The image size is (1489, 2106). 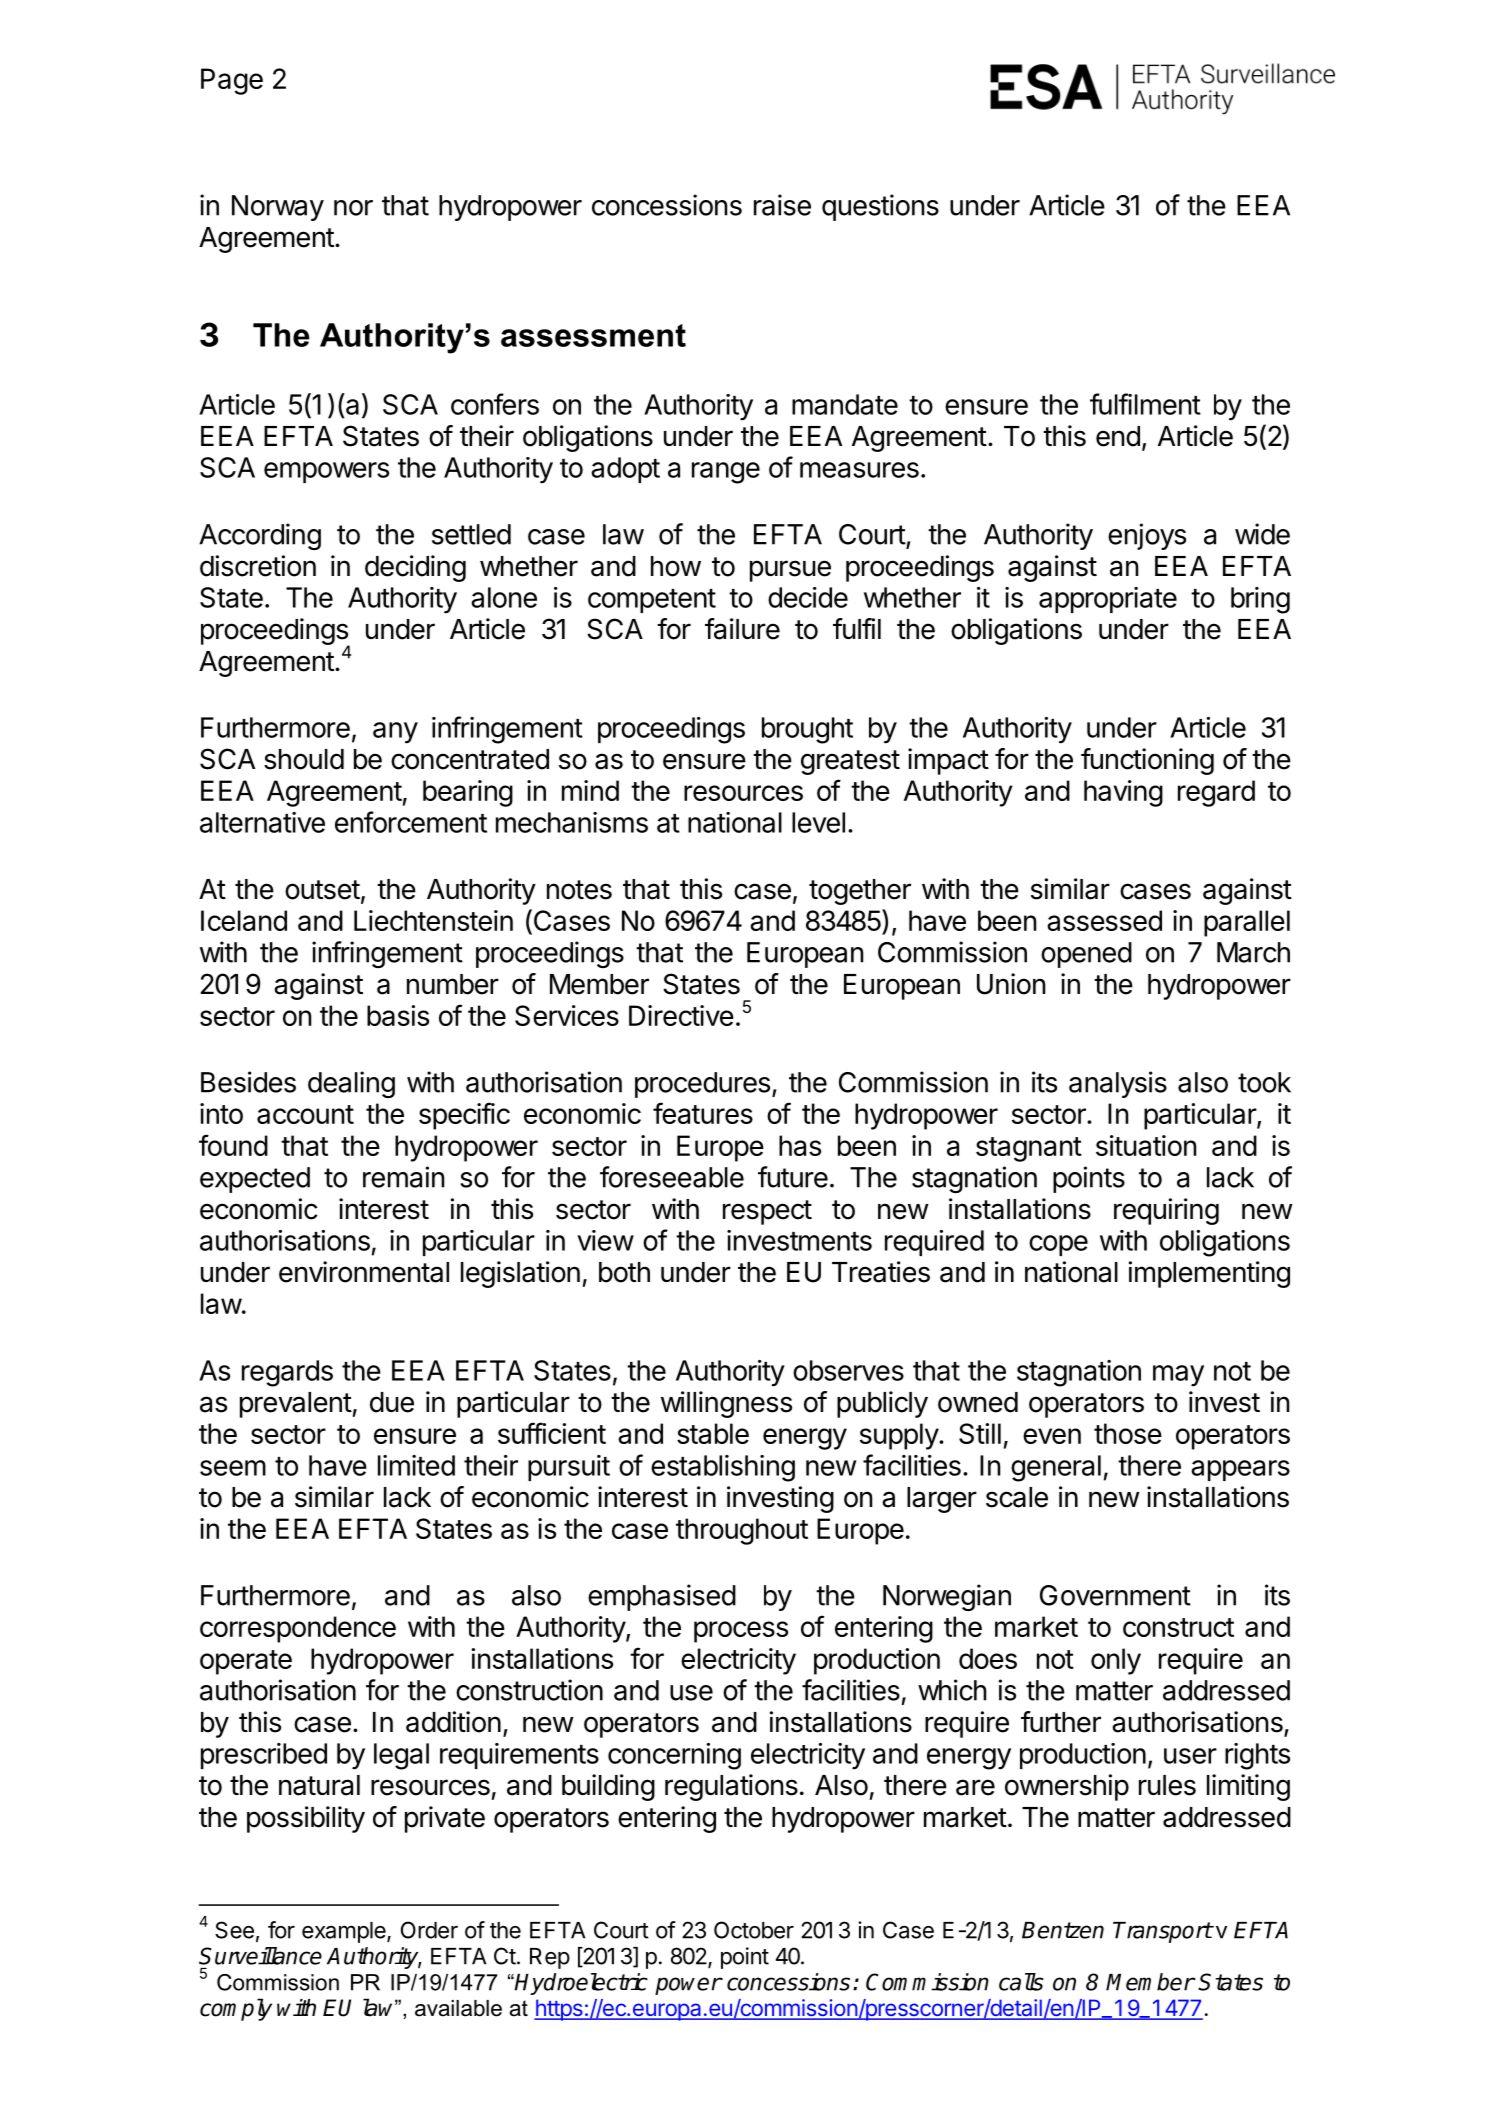 What do you see at coordinates (754, 1930) in the document?
I see `October` at bounding box center [754, 1930].
